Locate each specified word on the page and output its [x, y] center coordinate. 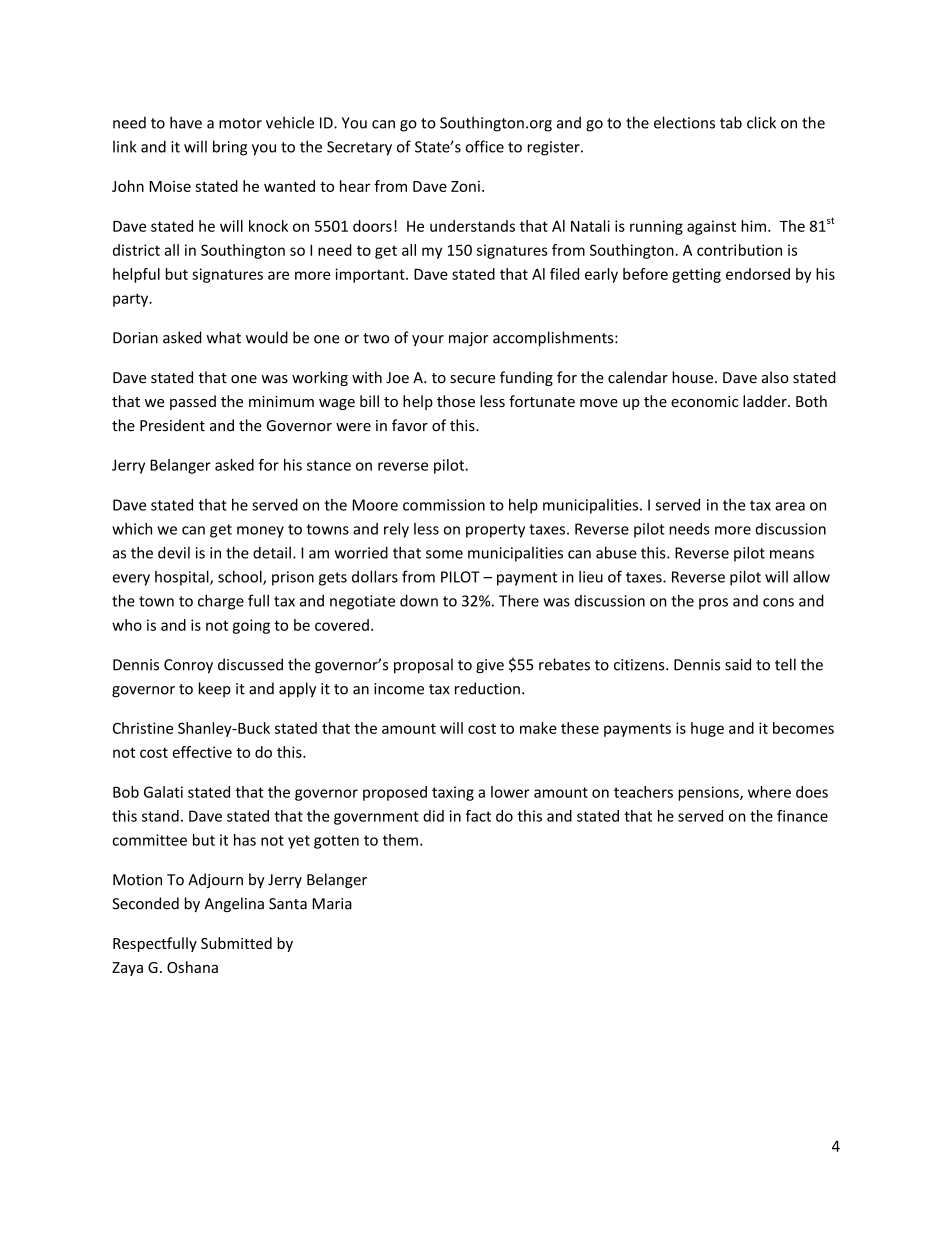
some [444, 554]
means [792, 554]
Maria [332, 904]
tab [731, 122]
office [485, 146]
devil [174, 552]
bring [230, 148]
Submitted [236, 943]
